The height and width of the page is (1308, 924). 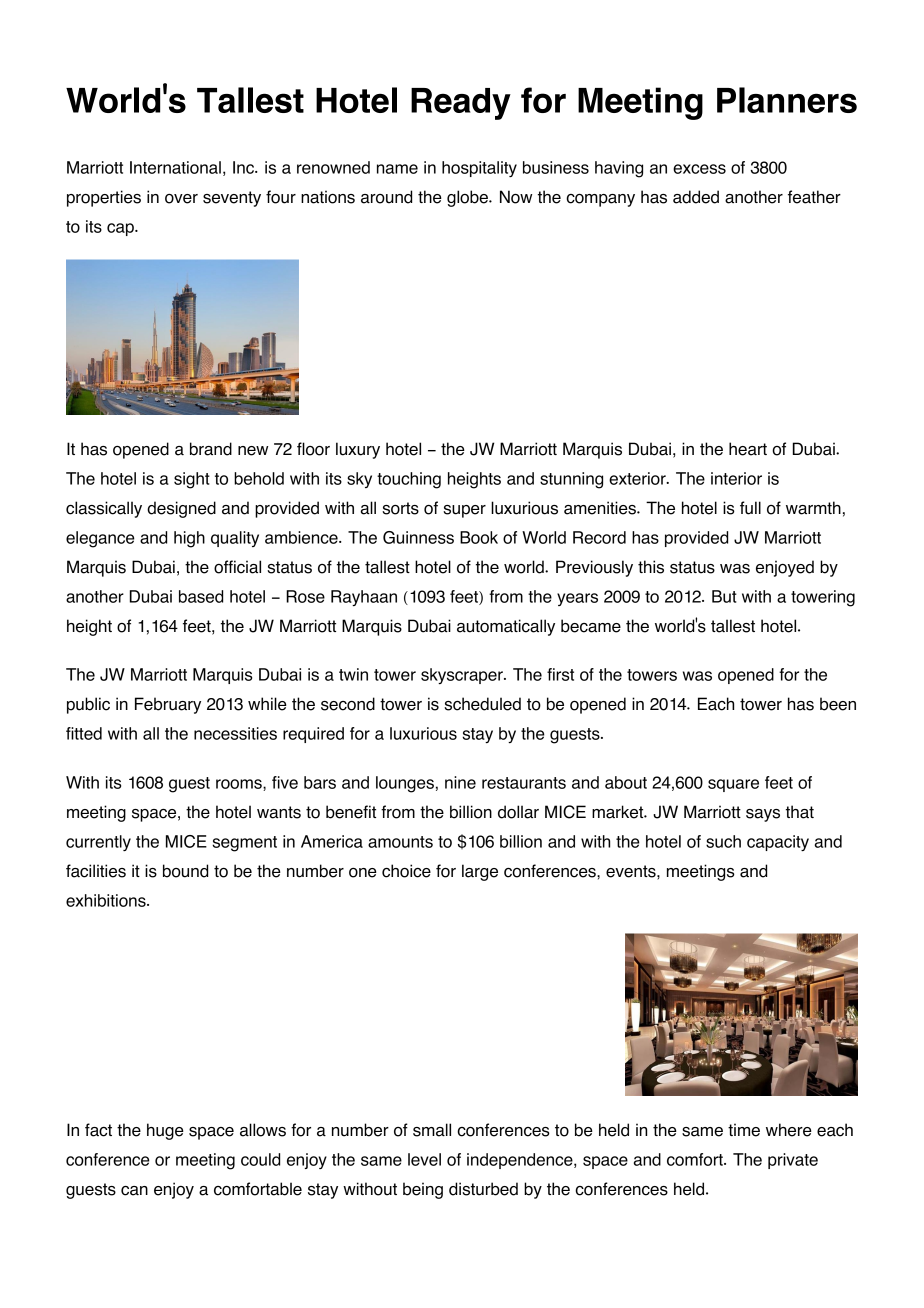 I want to click on based, so click(x=201, y=596).
